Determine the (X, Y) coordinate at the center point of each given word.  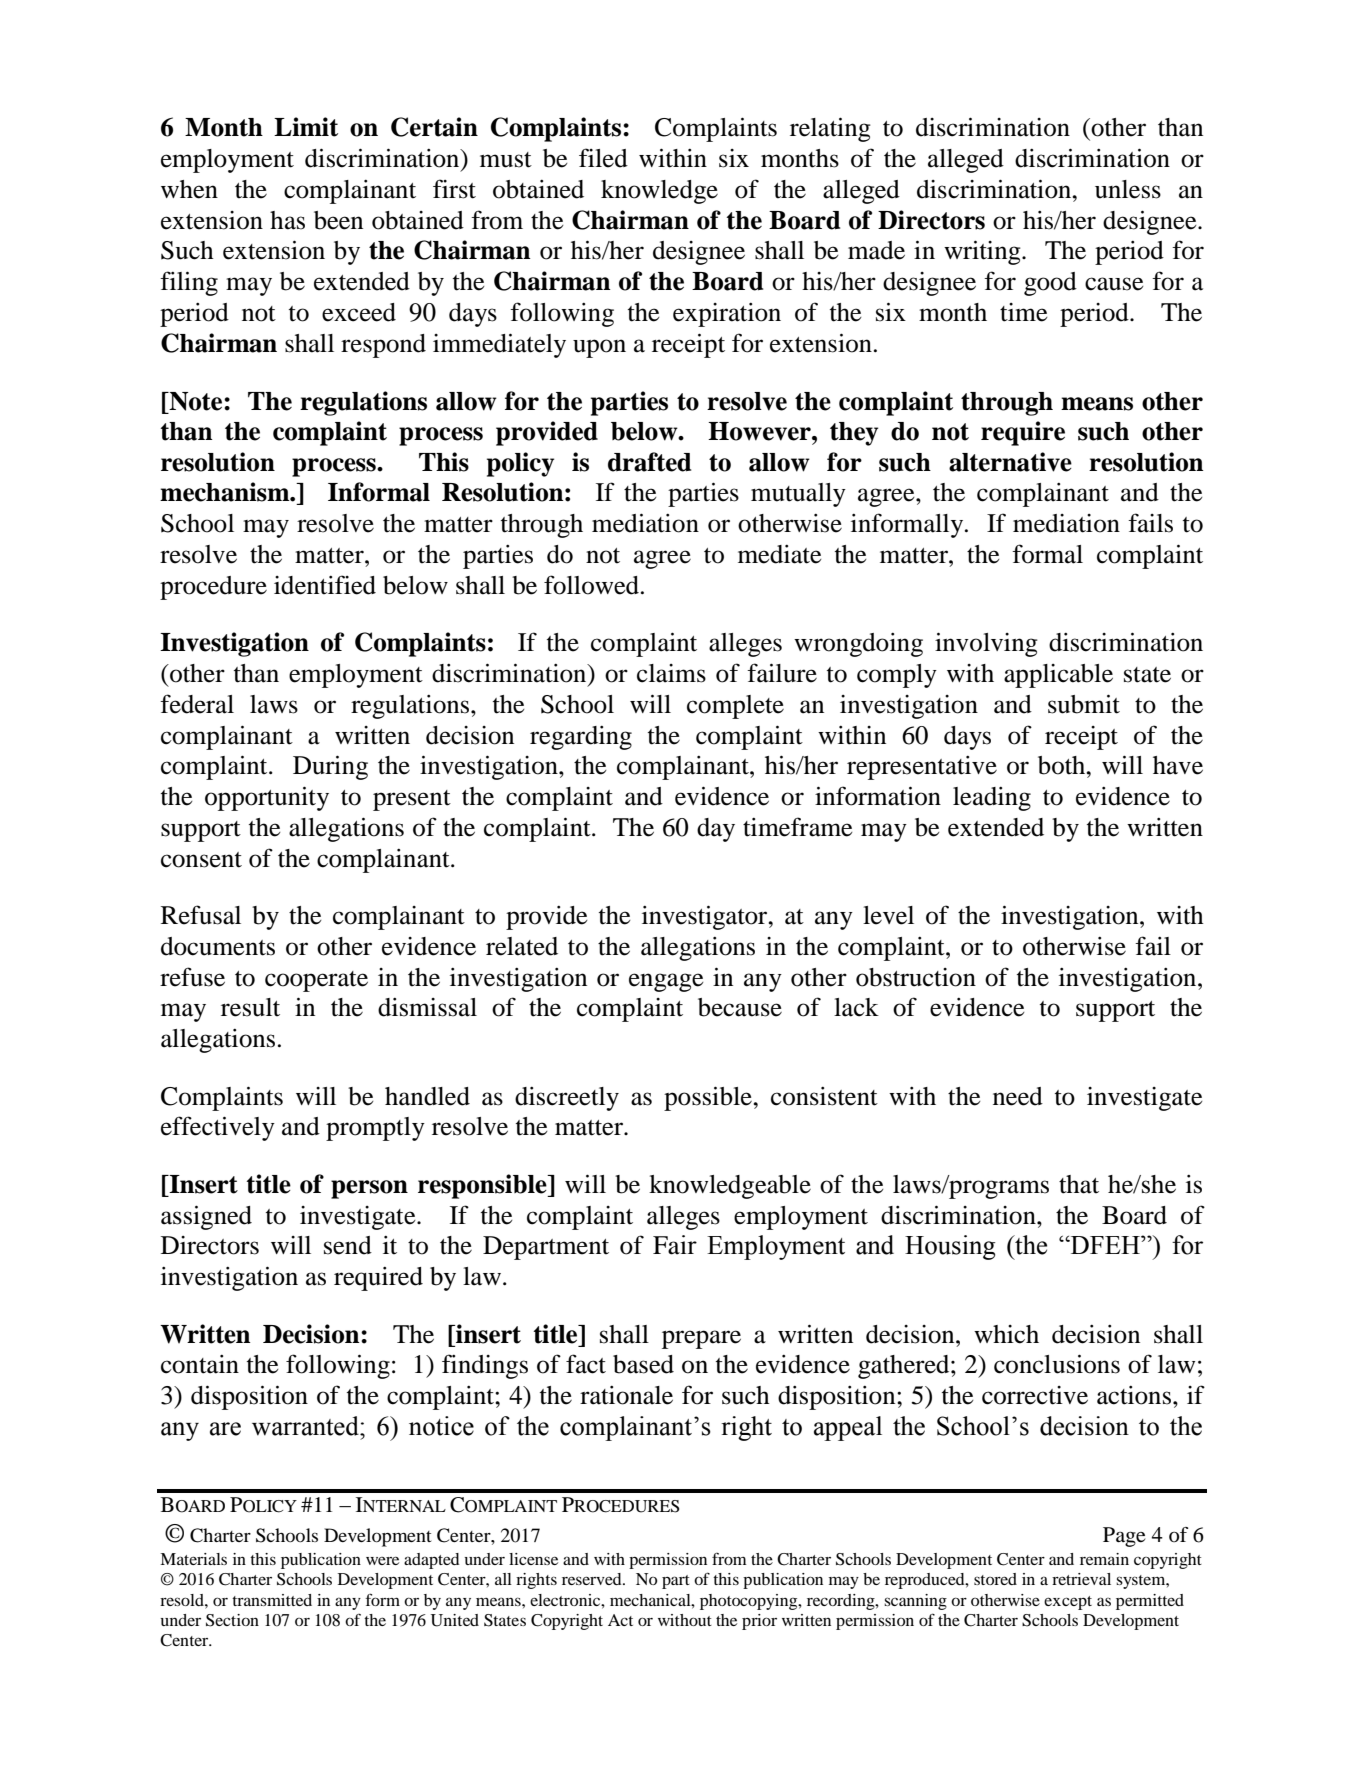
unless (1128, 189)
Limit (306, 127)
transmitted (272, 1600)
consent (201, 860)
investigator (706, 917)
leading (992, 799)
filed (603, 158)
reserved (593, 1579)
